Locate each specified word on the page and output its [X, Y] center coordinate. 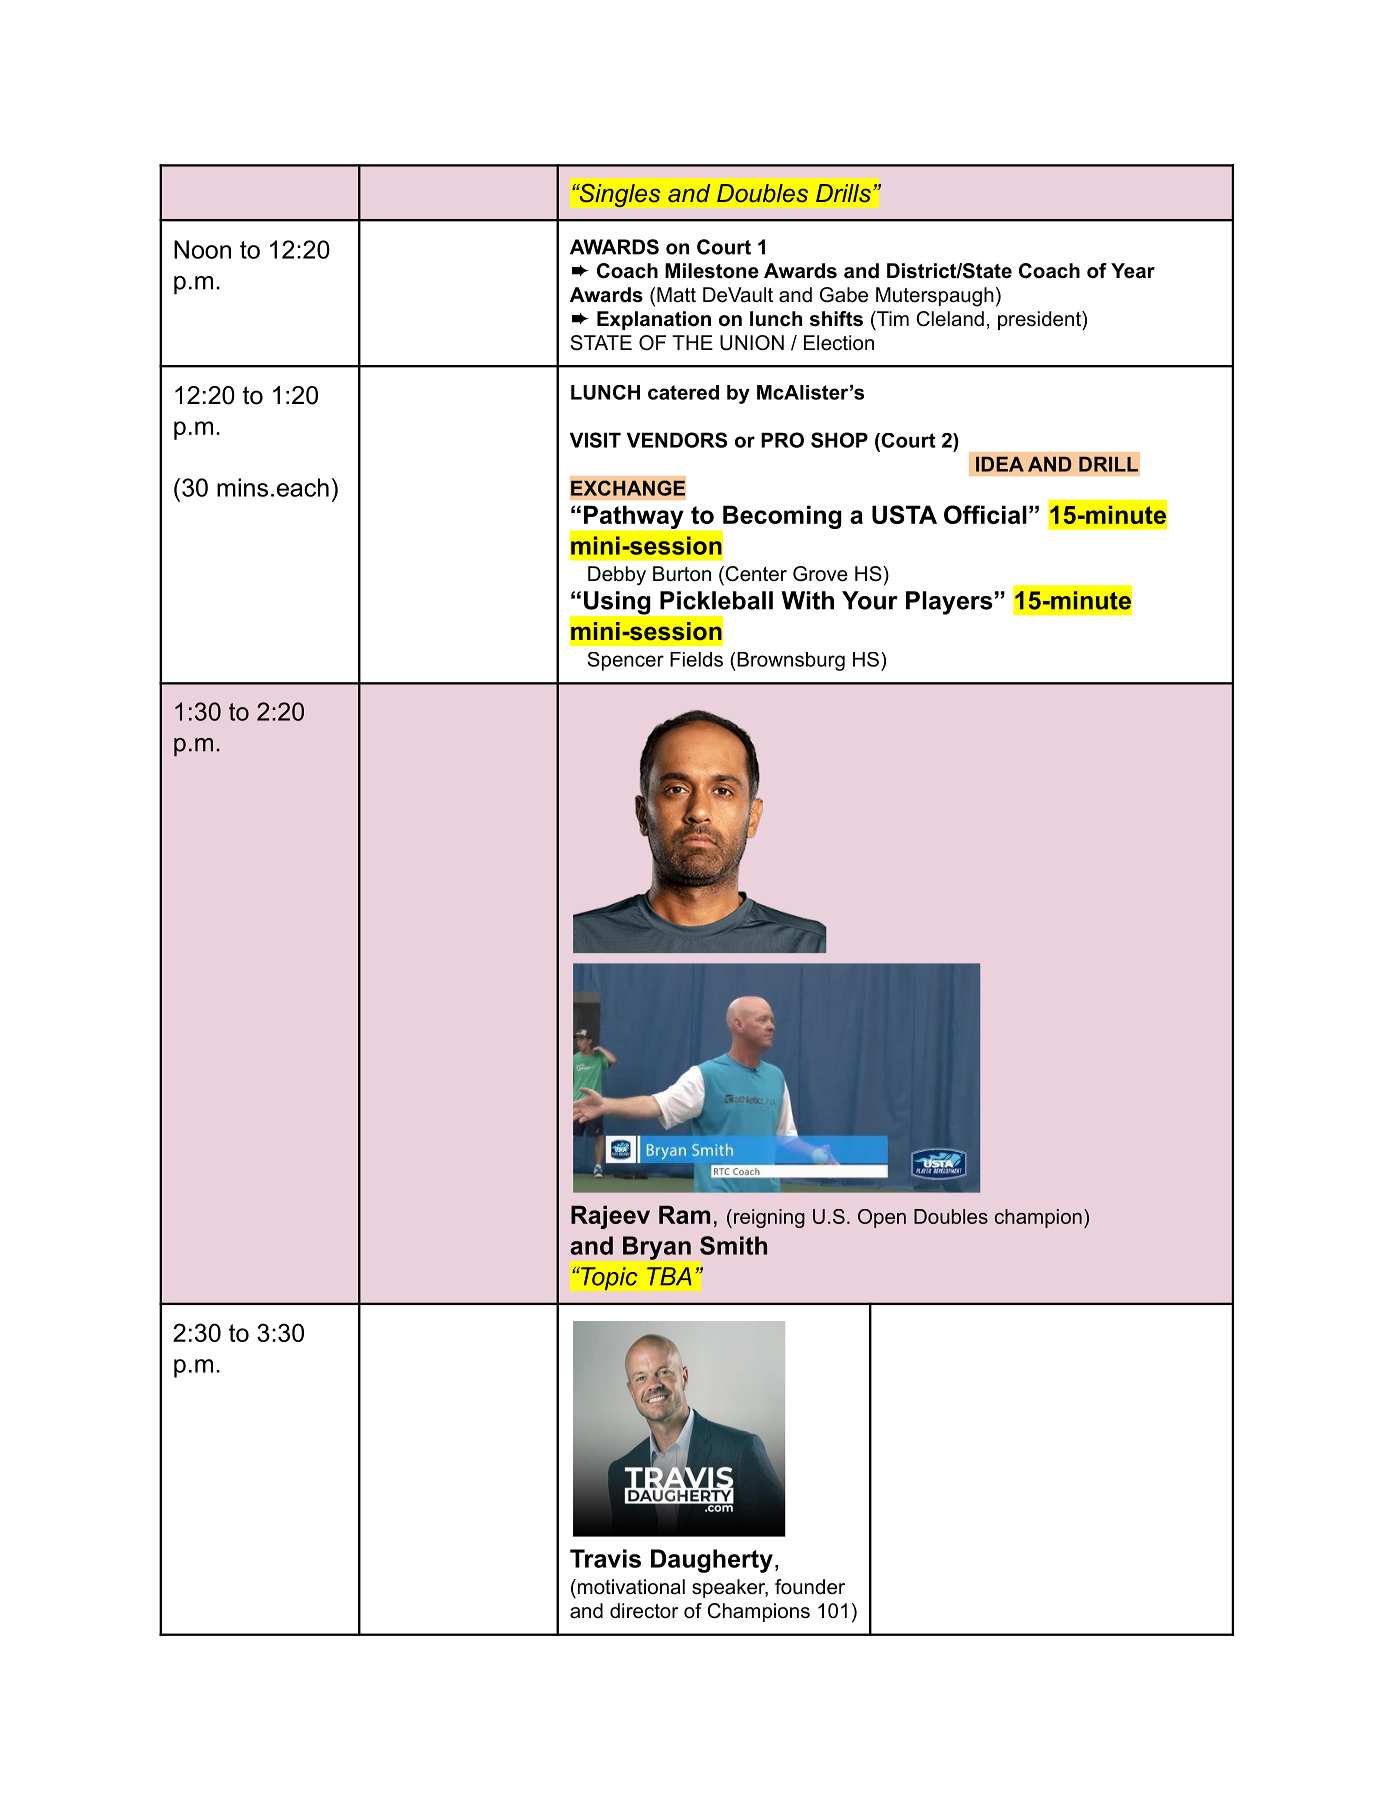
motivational [630, 1587]
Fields [696, 659]
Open [882, 1218]
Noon [202, 249]
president [1040, 321]
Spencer [625, 661]
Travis [605, 1558]
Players [949, 603]
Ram [684, 1214]
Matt [676, 295]
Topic [608, 1279]
